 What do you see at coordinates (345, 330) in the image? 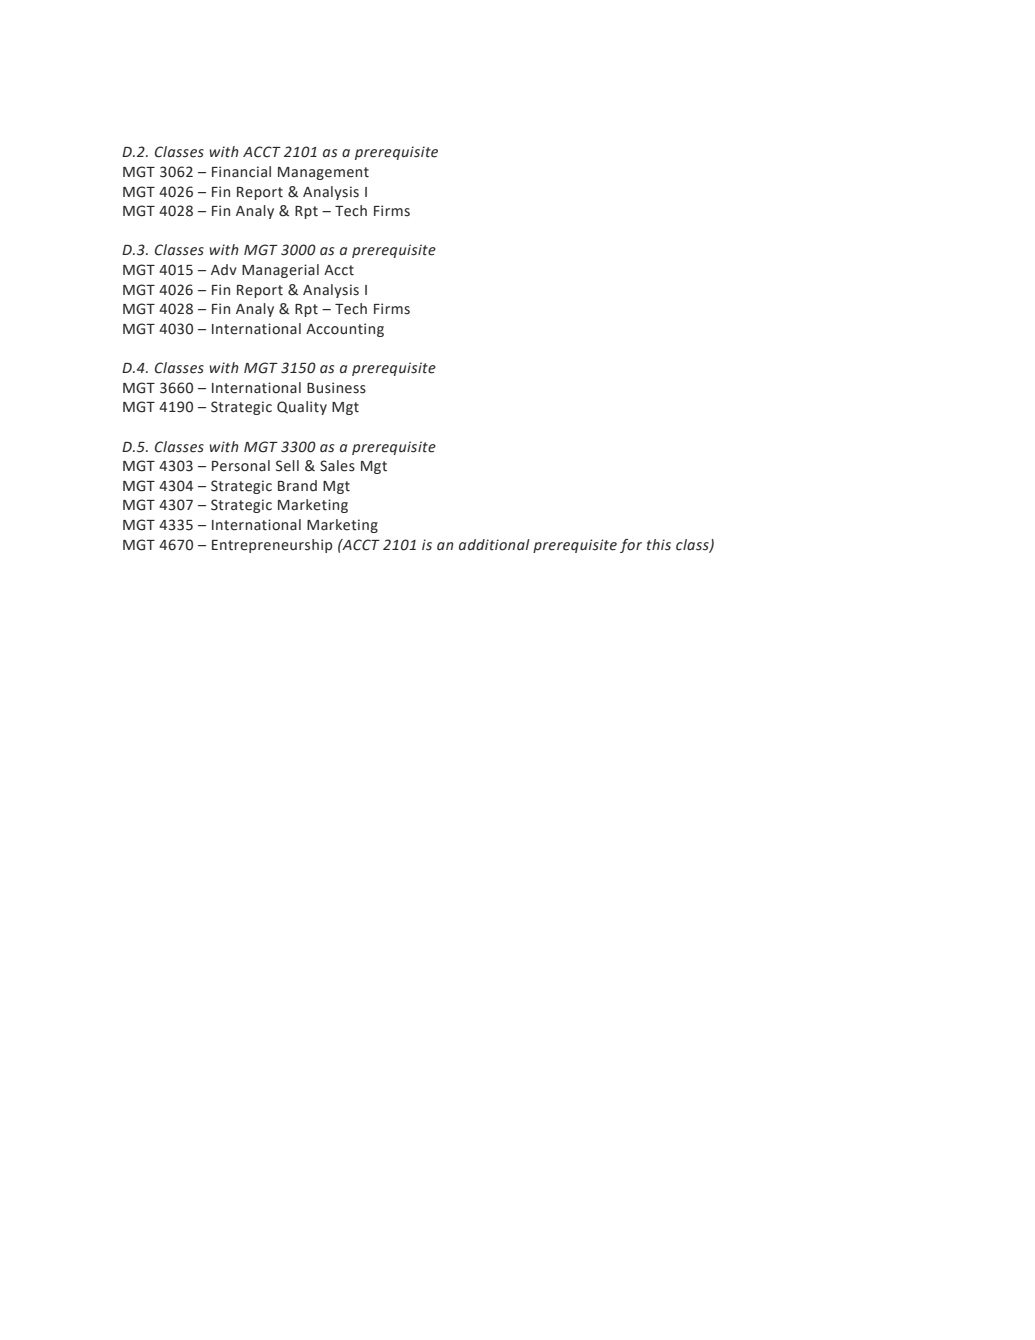
I see `Accounting` at bounding box center [345, 330].
